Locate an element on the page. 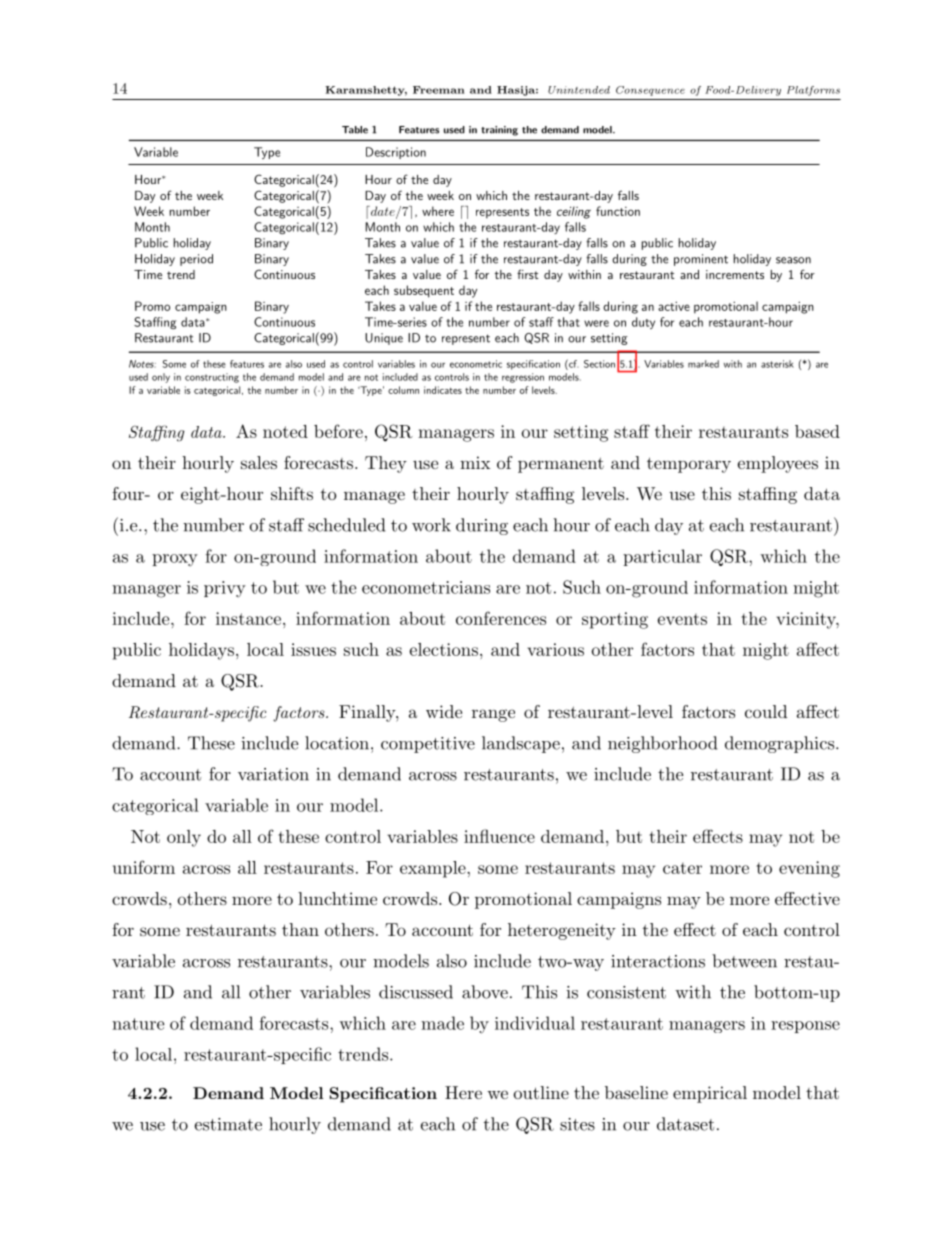 The height and width of the image is (1233, 952). estimate is located at coordinates (228, 1124).
